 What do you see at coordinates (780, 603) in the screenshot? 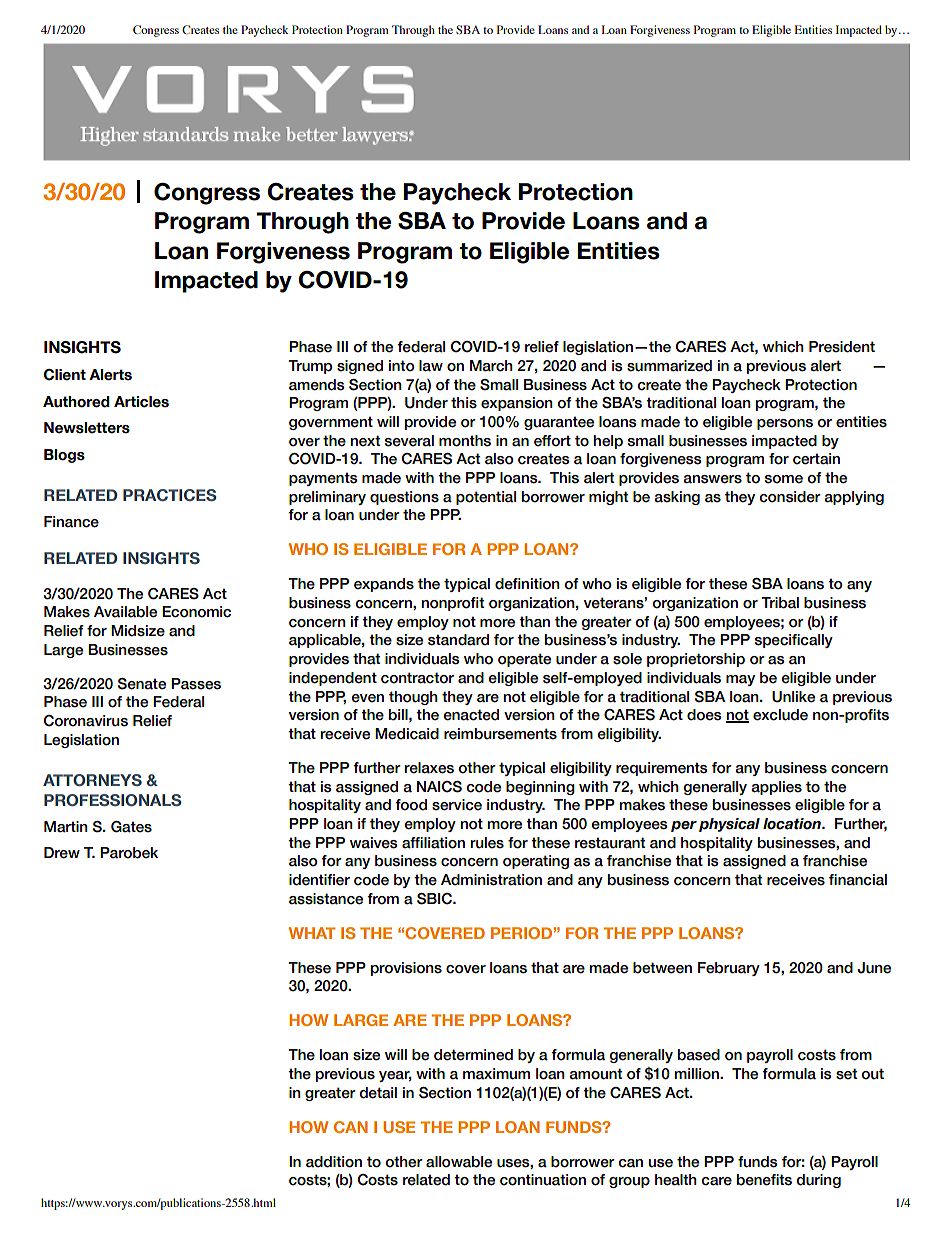
I see `Tribal` at bounding box center [780, 603].
